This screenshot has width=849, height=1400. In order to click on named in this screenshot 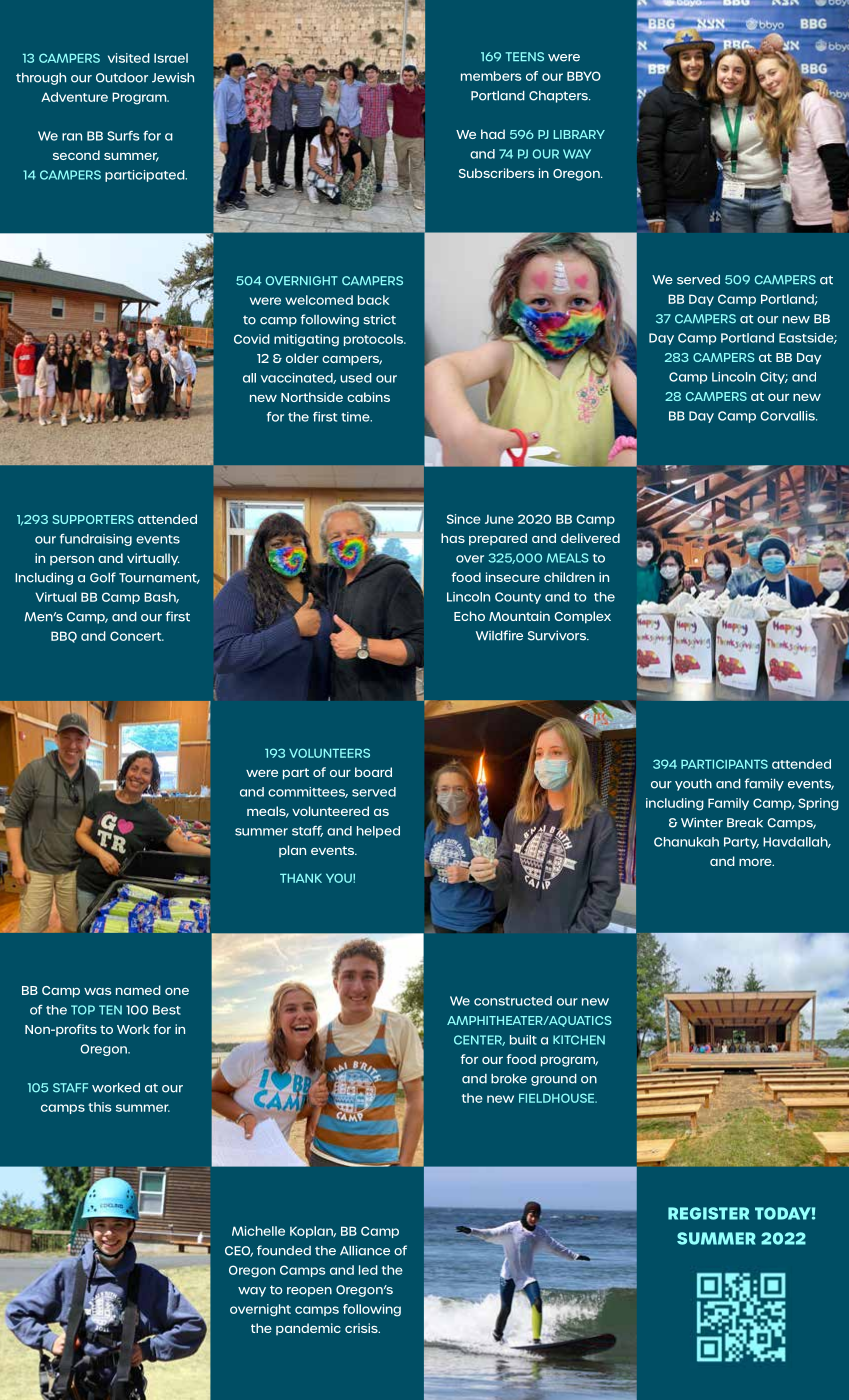, I will do `click(138, 990)`.
